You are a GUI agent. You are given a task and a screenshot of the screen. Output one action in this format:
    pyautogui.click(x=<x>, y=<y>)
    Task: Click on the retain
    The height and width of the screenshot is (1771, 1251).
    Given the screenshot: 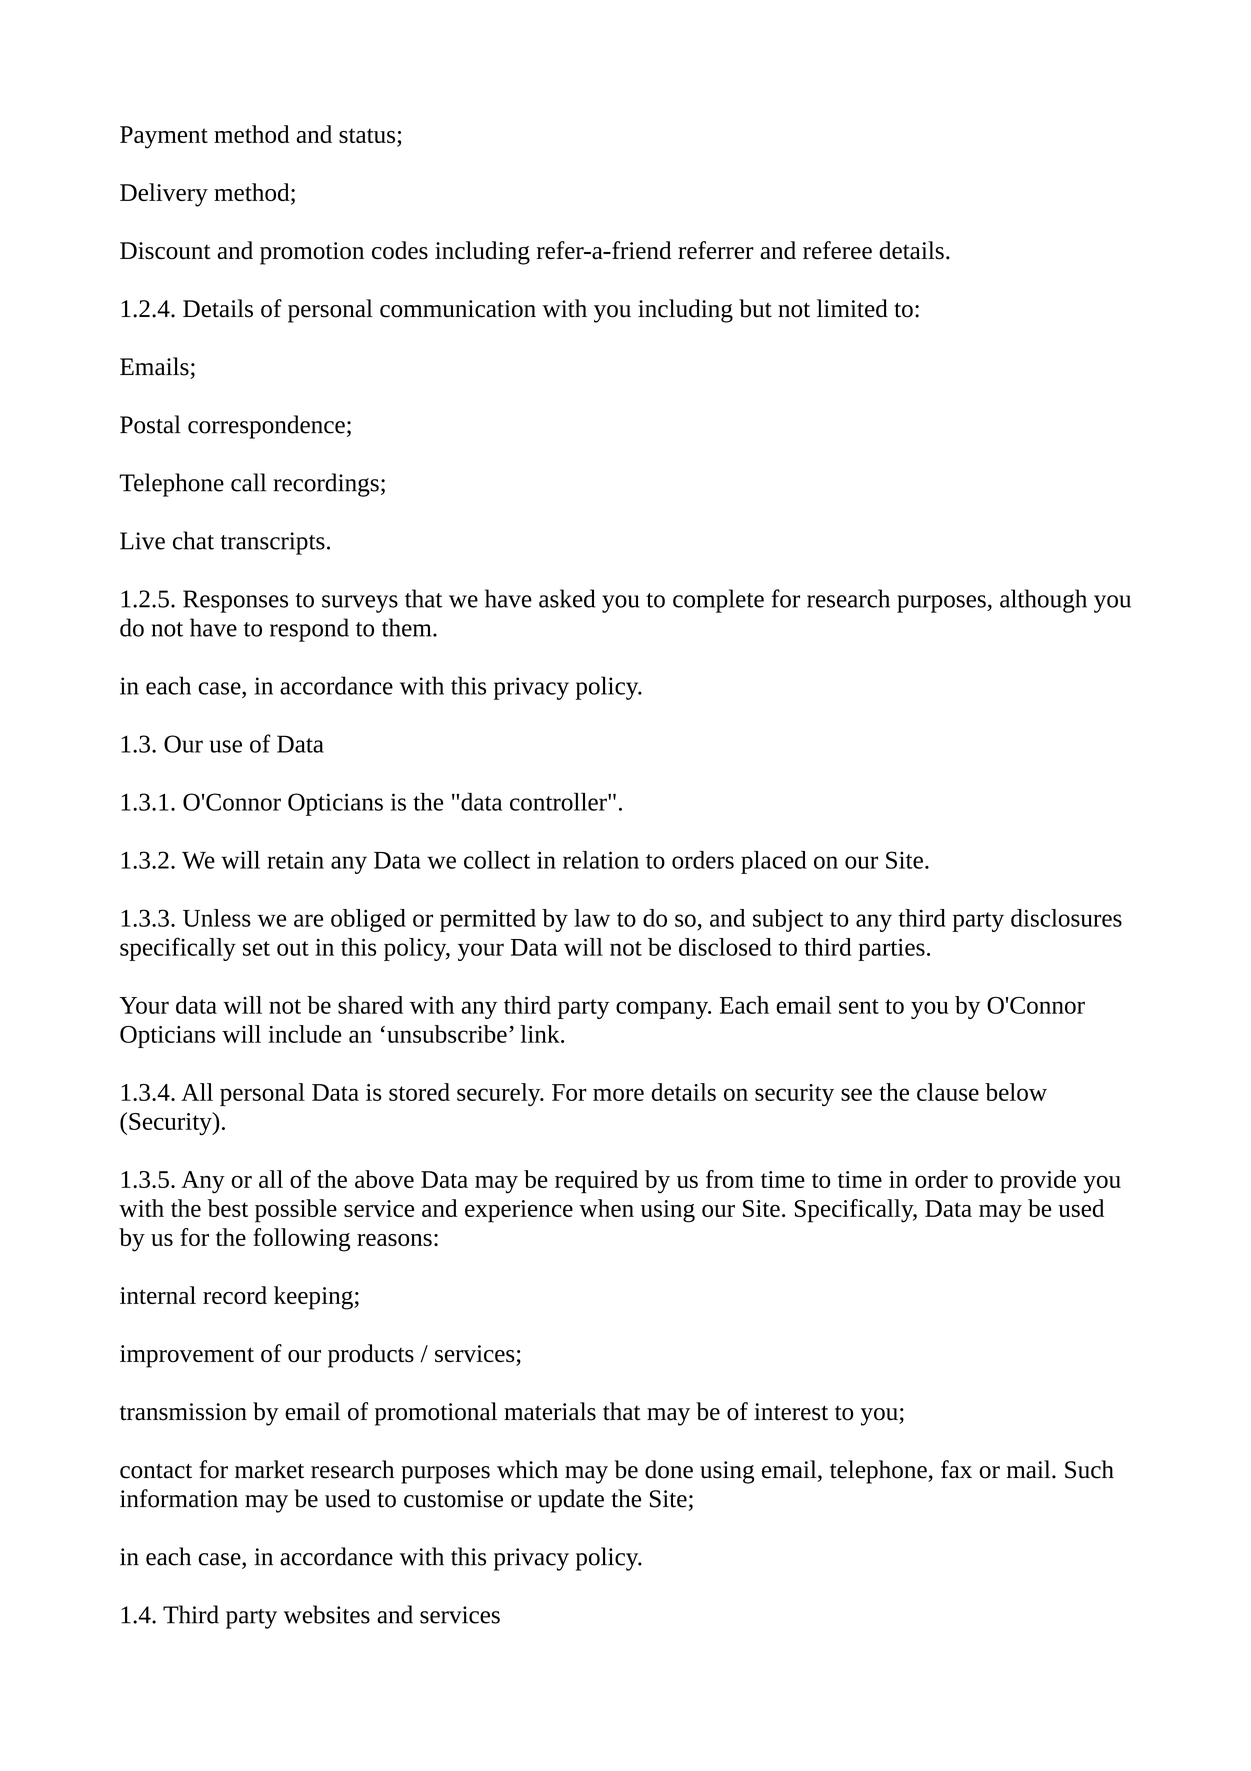 What is the action you would take?
    pyautogui.click(x=295, y=860)
